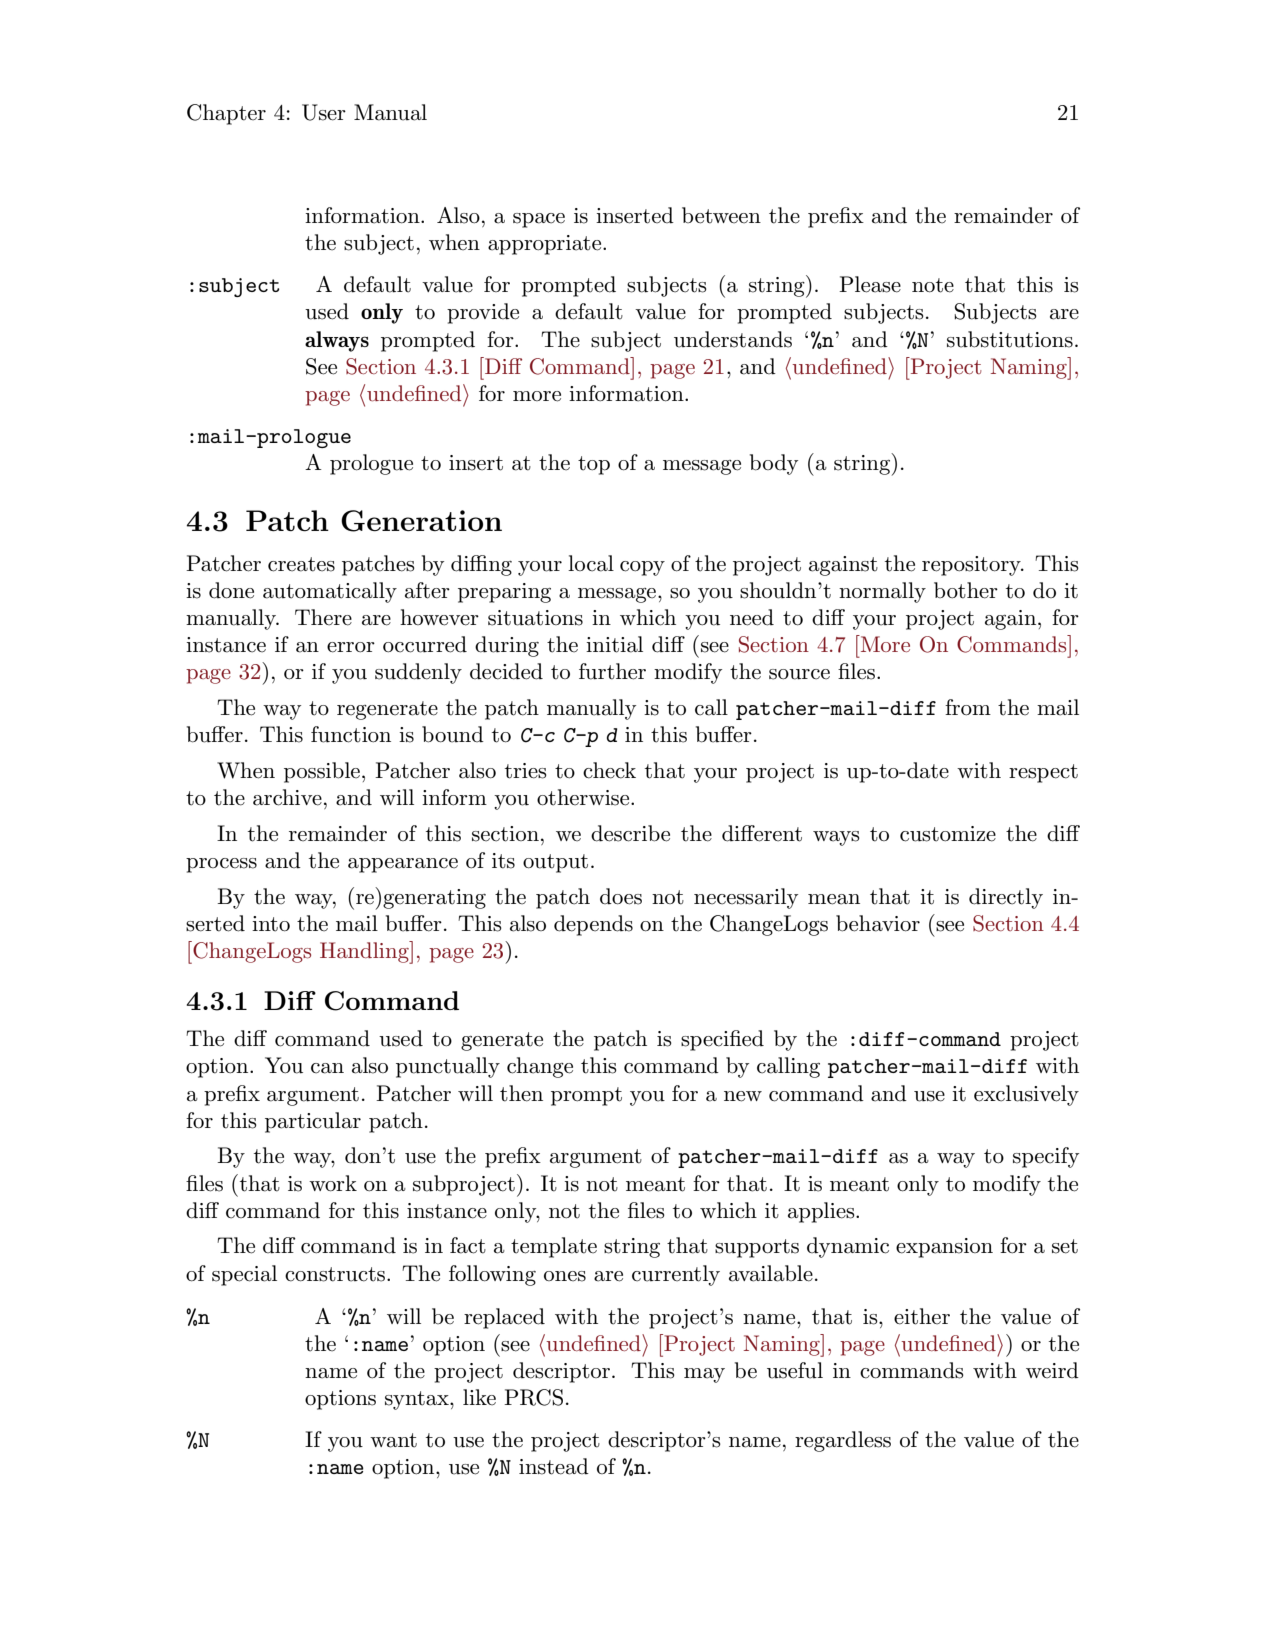  What do you see at coordinates (393, 1440) in the image?
I see `want` at bounding box center [393, 1440].
